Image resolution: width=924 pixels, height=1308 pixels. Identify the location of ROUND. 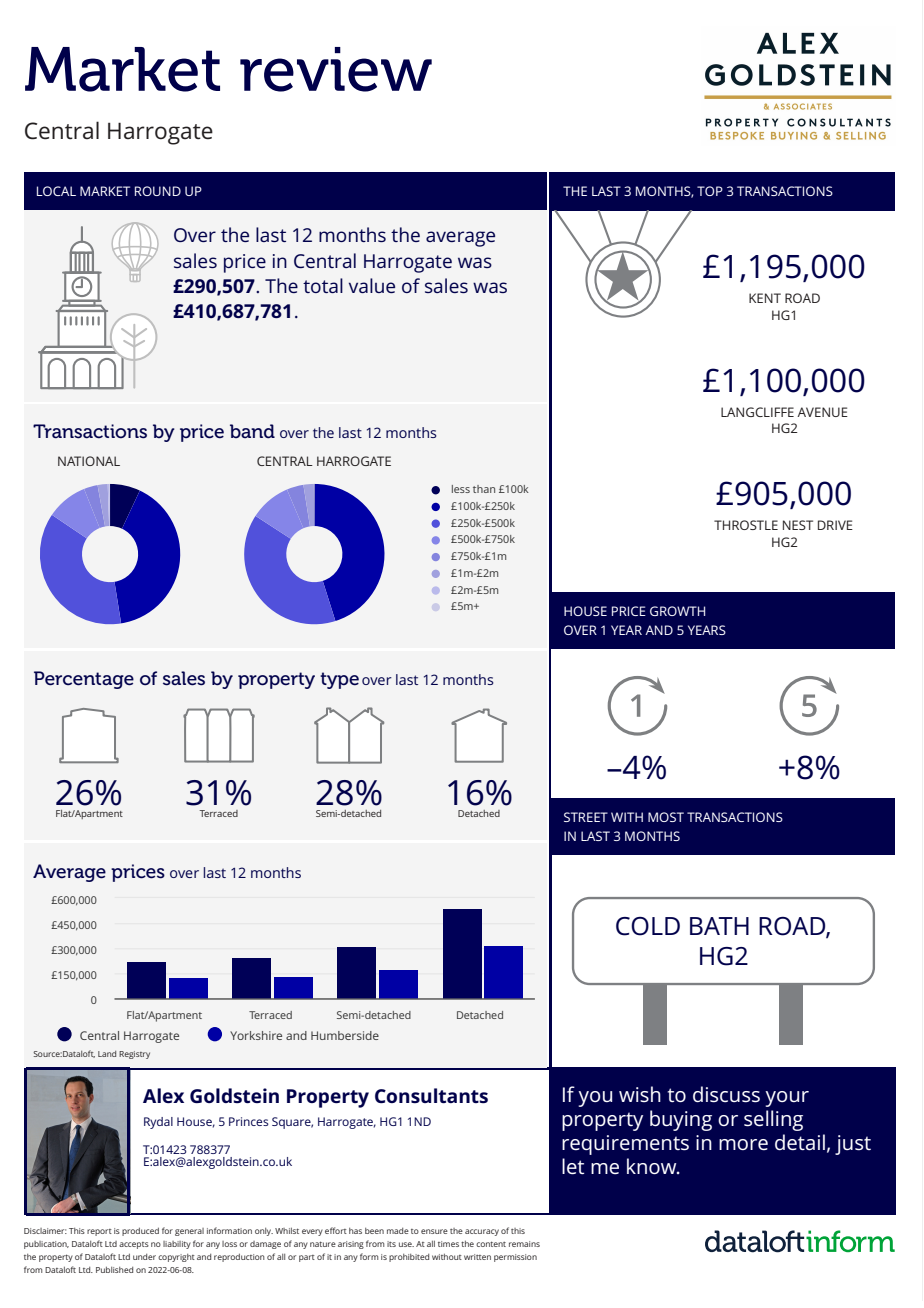
(158, 191).
